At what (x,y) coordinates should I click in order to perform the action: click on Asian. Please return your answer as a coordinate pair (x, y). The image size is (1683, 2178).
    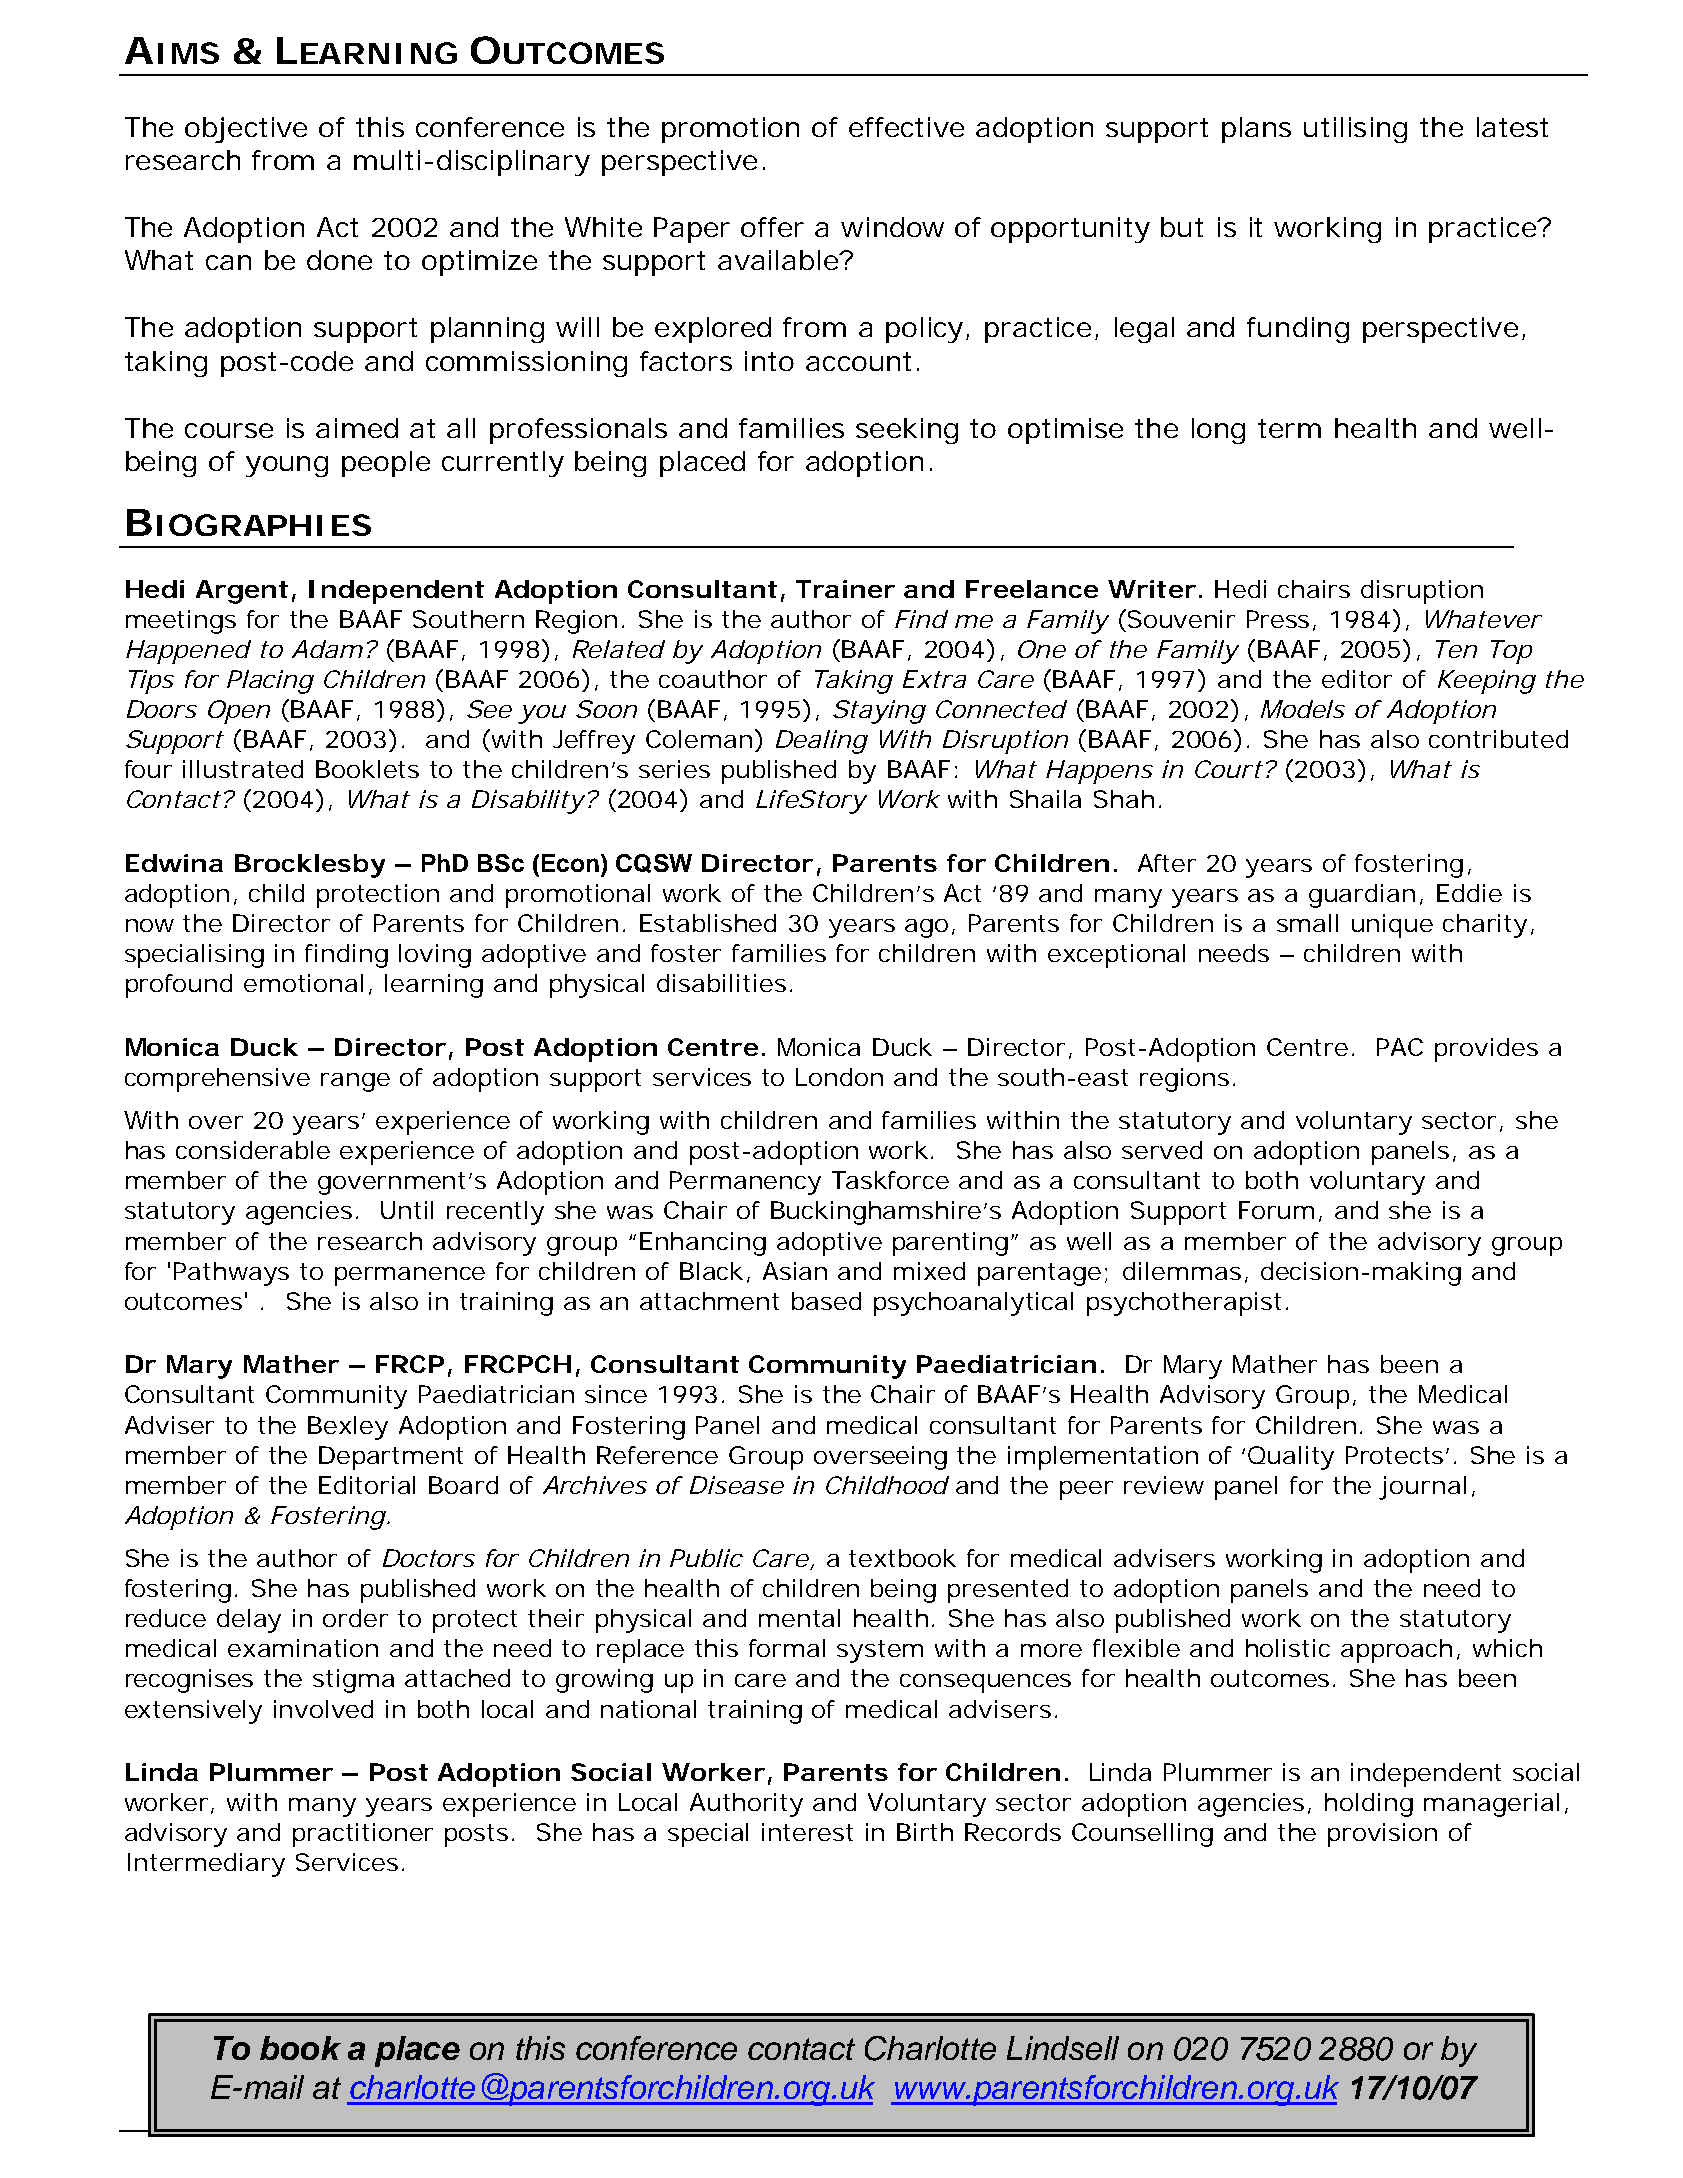
    Looking at the image, I should click on (795, 1271).
